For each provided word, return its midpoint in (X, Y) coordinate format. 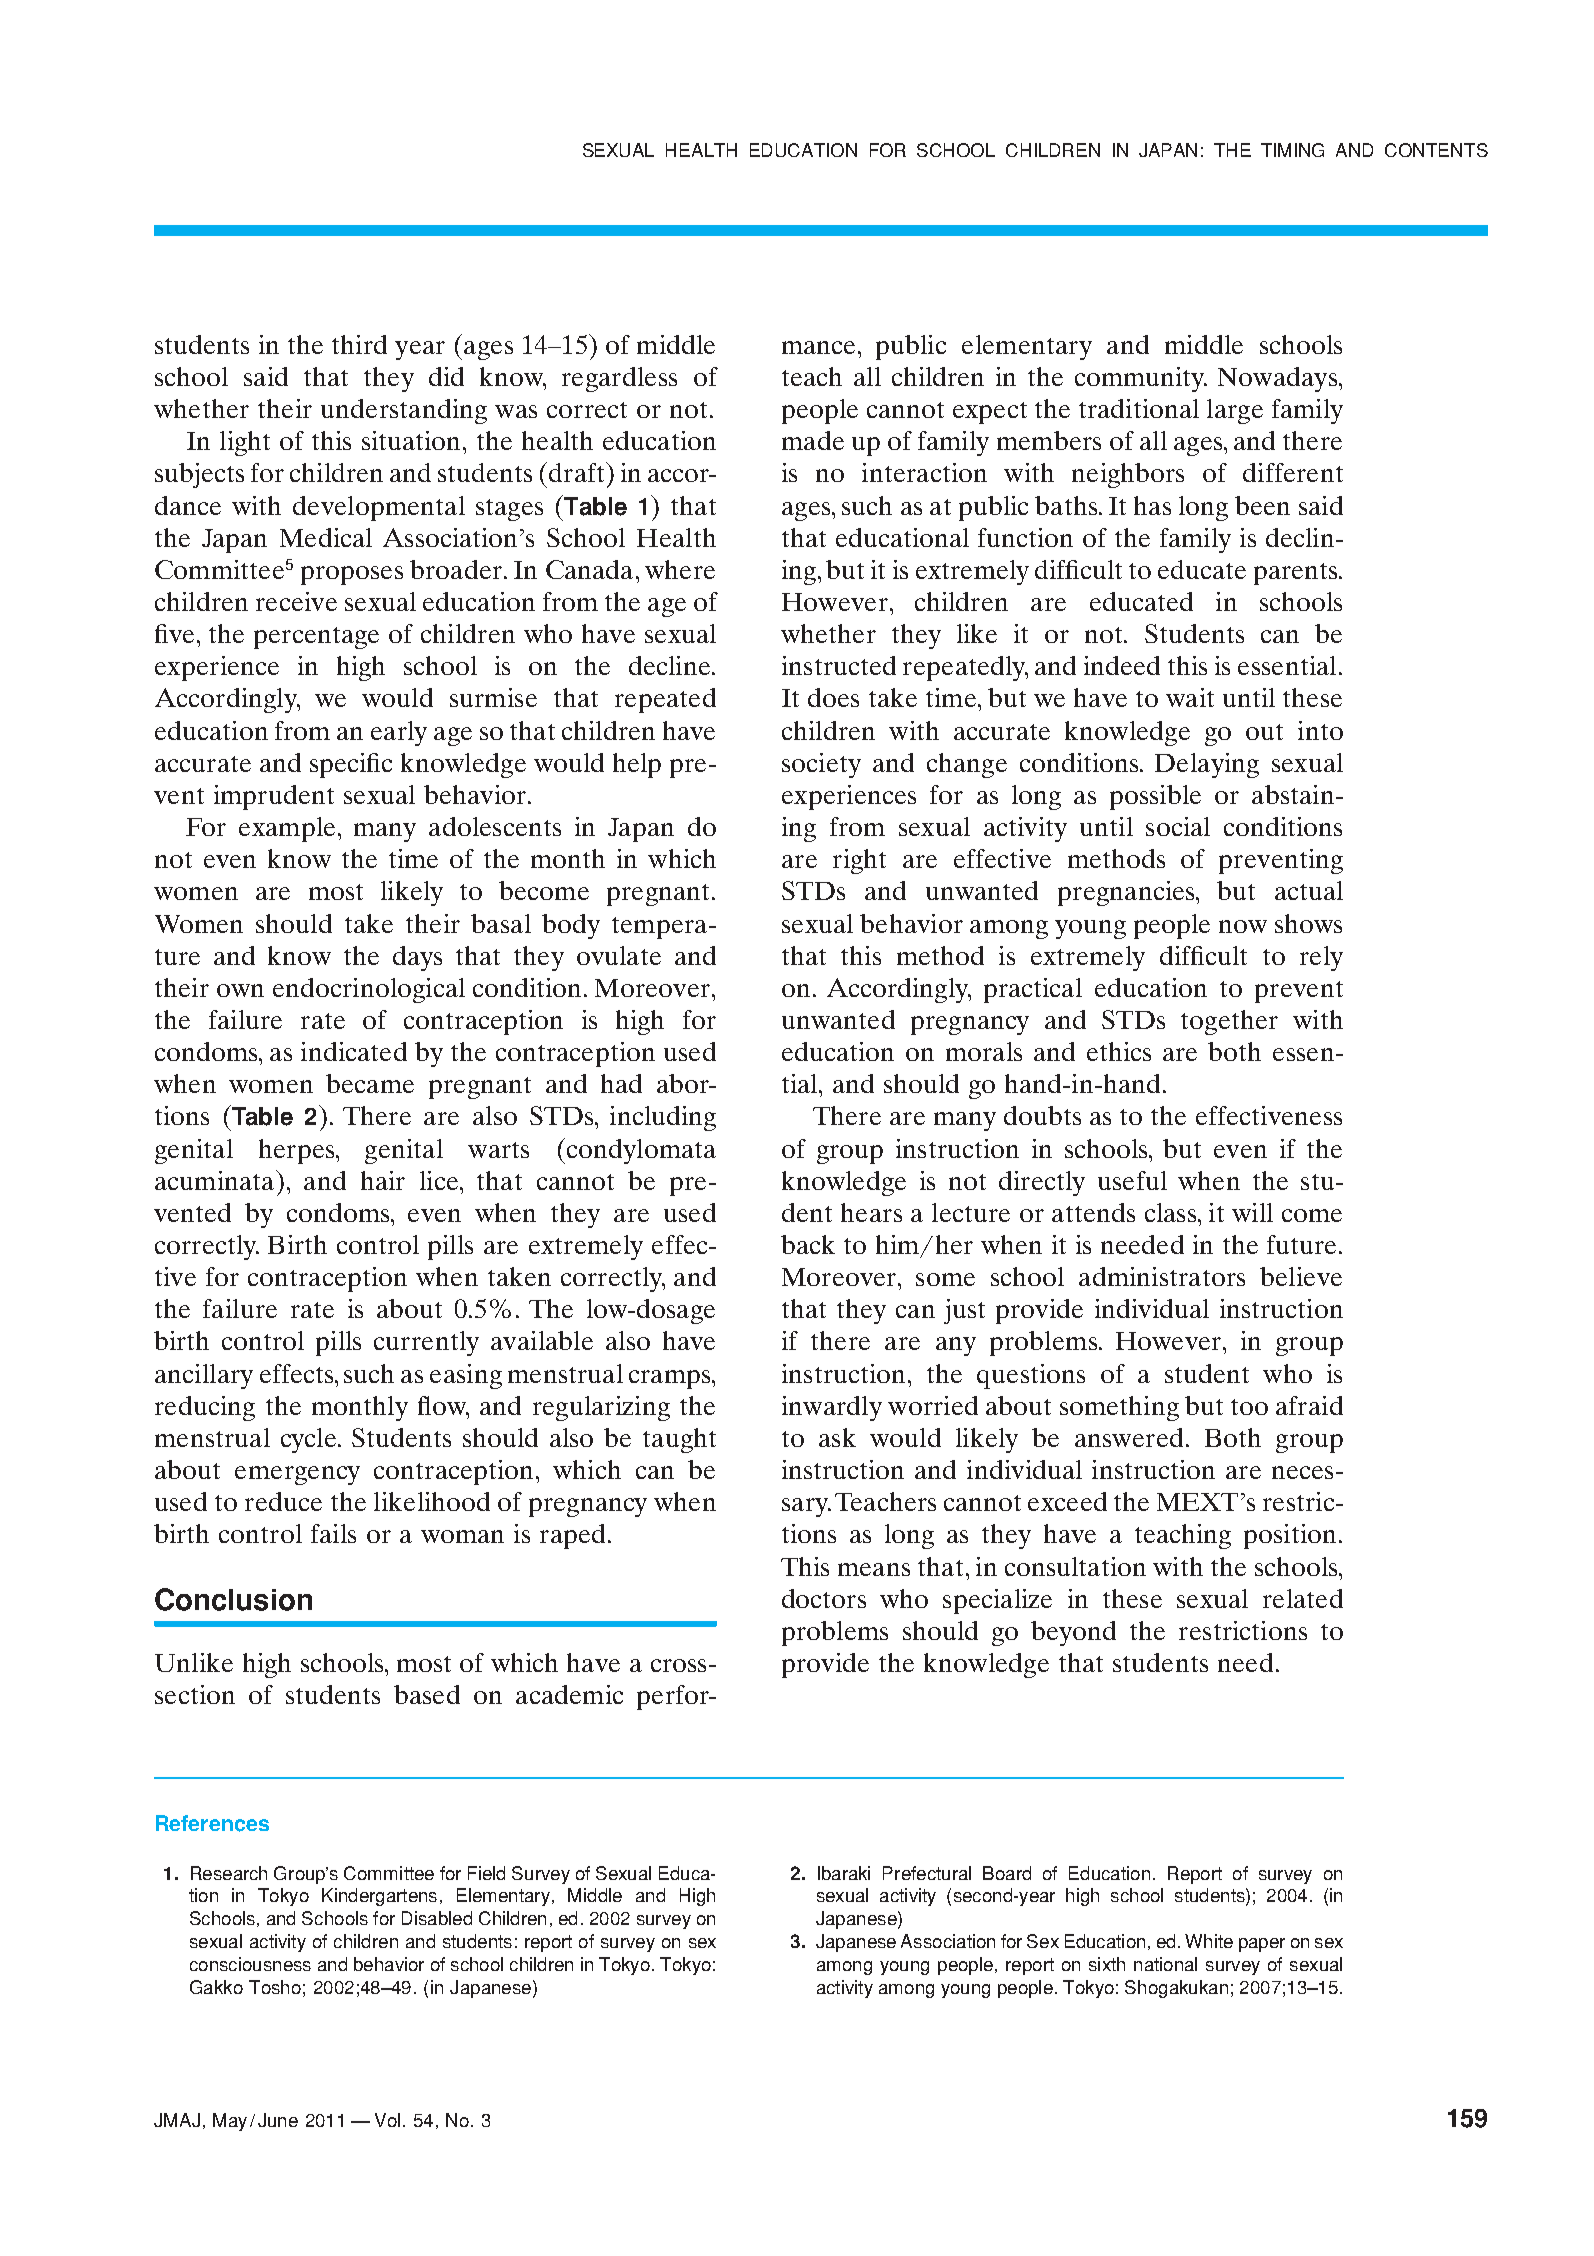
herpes (298, 1151)
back (808, 1244)
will (1252, 1212)
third (359, 344)
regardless (619, 379)
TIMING (1292, 150)
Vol (387, 2120)
